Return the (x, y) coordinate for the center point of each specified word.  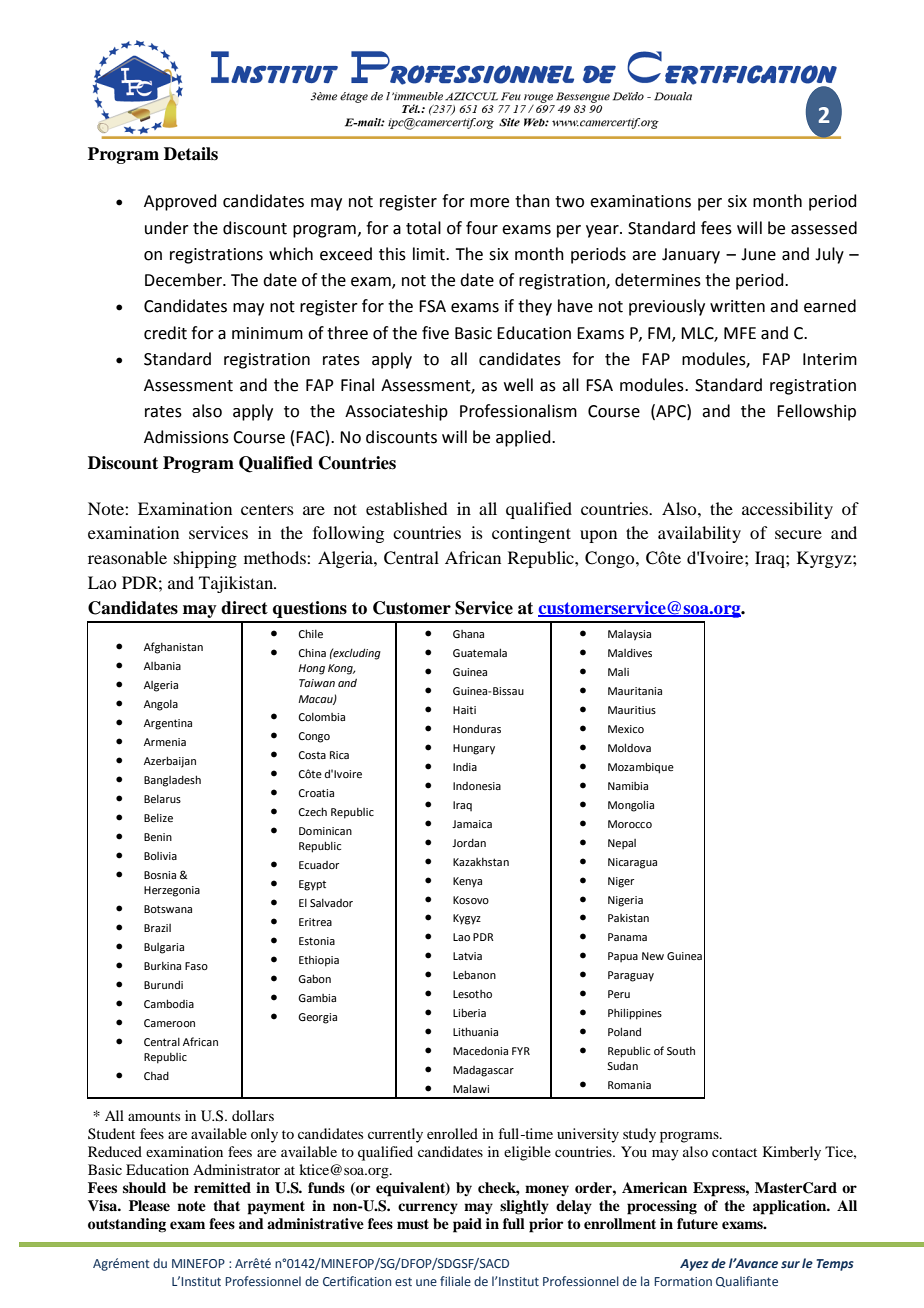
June (758, 254)
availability (699, 534)
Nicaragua (632, 863)
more (489, 203)
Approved (180, 202)
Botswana (168, 909)
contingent (531, 534)
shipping (205, 559)
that (226, 1205)
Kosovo (471, 900)
